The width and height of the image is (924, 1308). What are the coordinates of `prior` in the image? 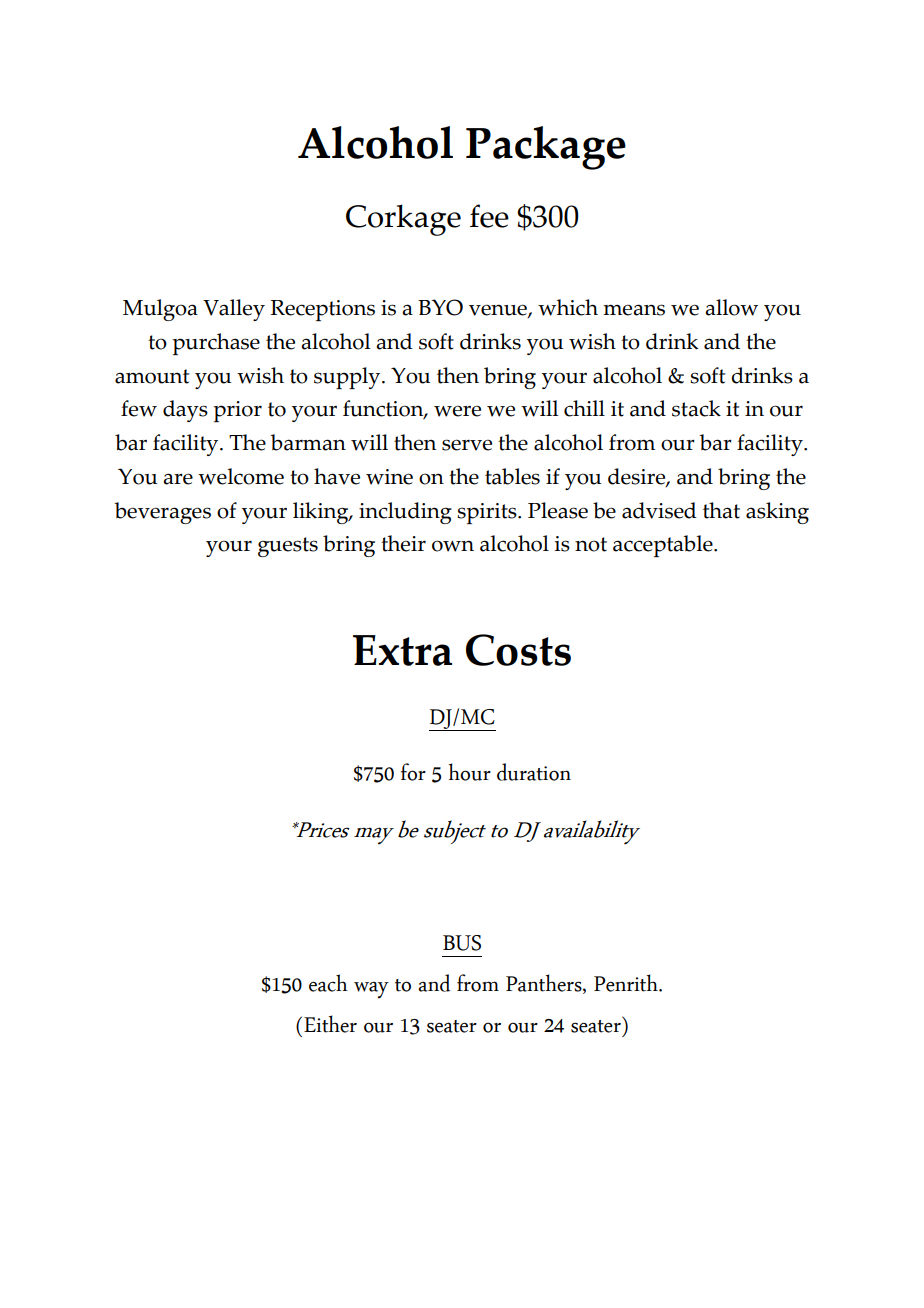 It's located at (238, 411).
